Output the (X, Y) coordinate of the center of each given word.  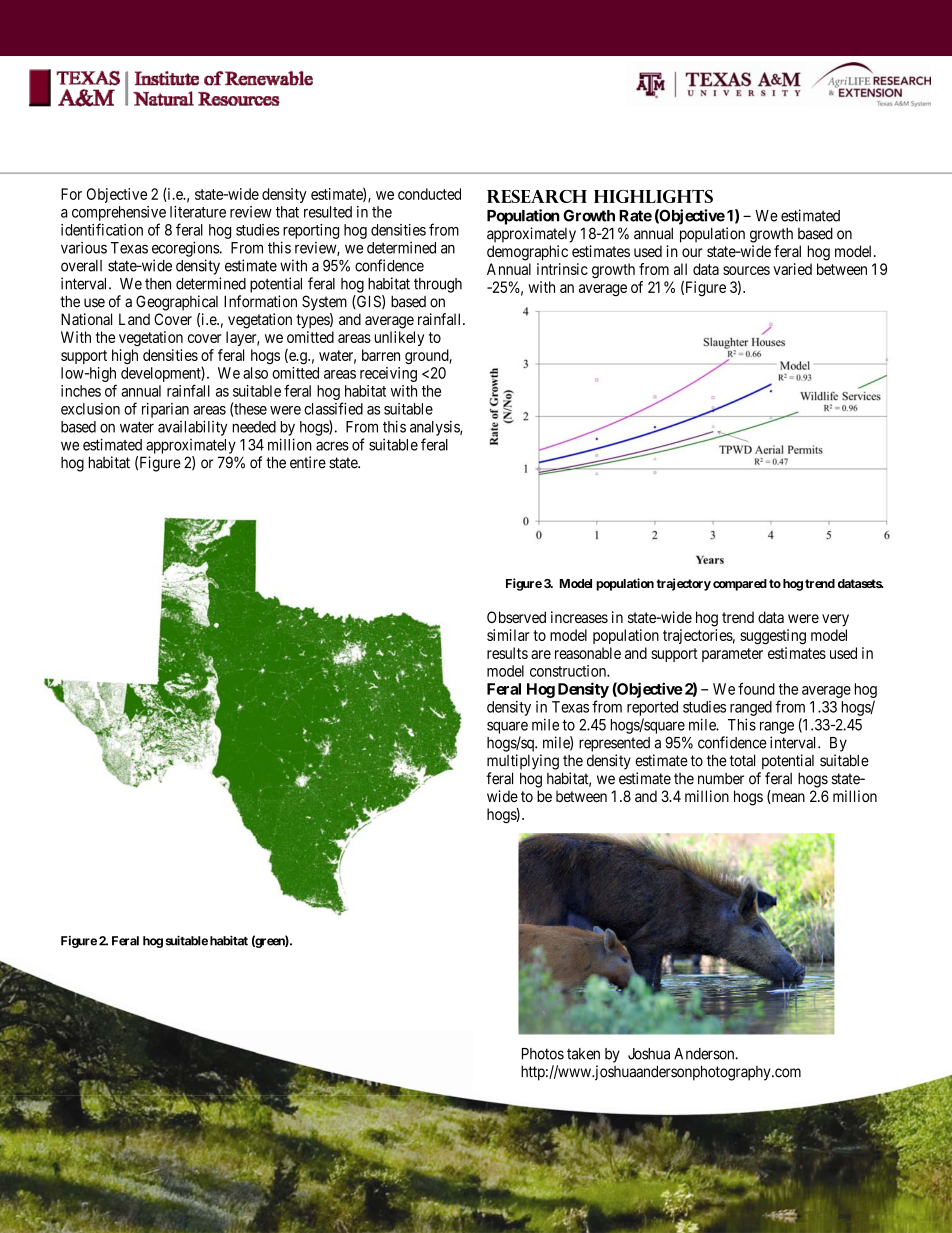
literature (198, 212)
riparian (165, 410)
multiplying (523, 762)
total (742, 760)
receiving (388, 374)
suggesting (773, 637)
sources (746, 270)
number (721, 779)
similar (508, 635)
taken (583, 1054)
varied (792, 269)
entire (308, 462)
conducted (429, 194)
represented (614, 744)
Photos (543, 1054)
